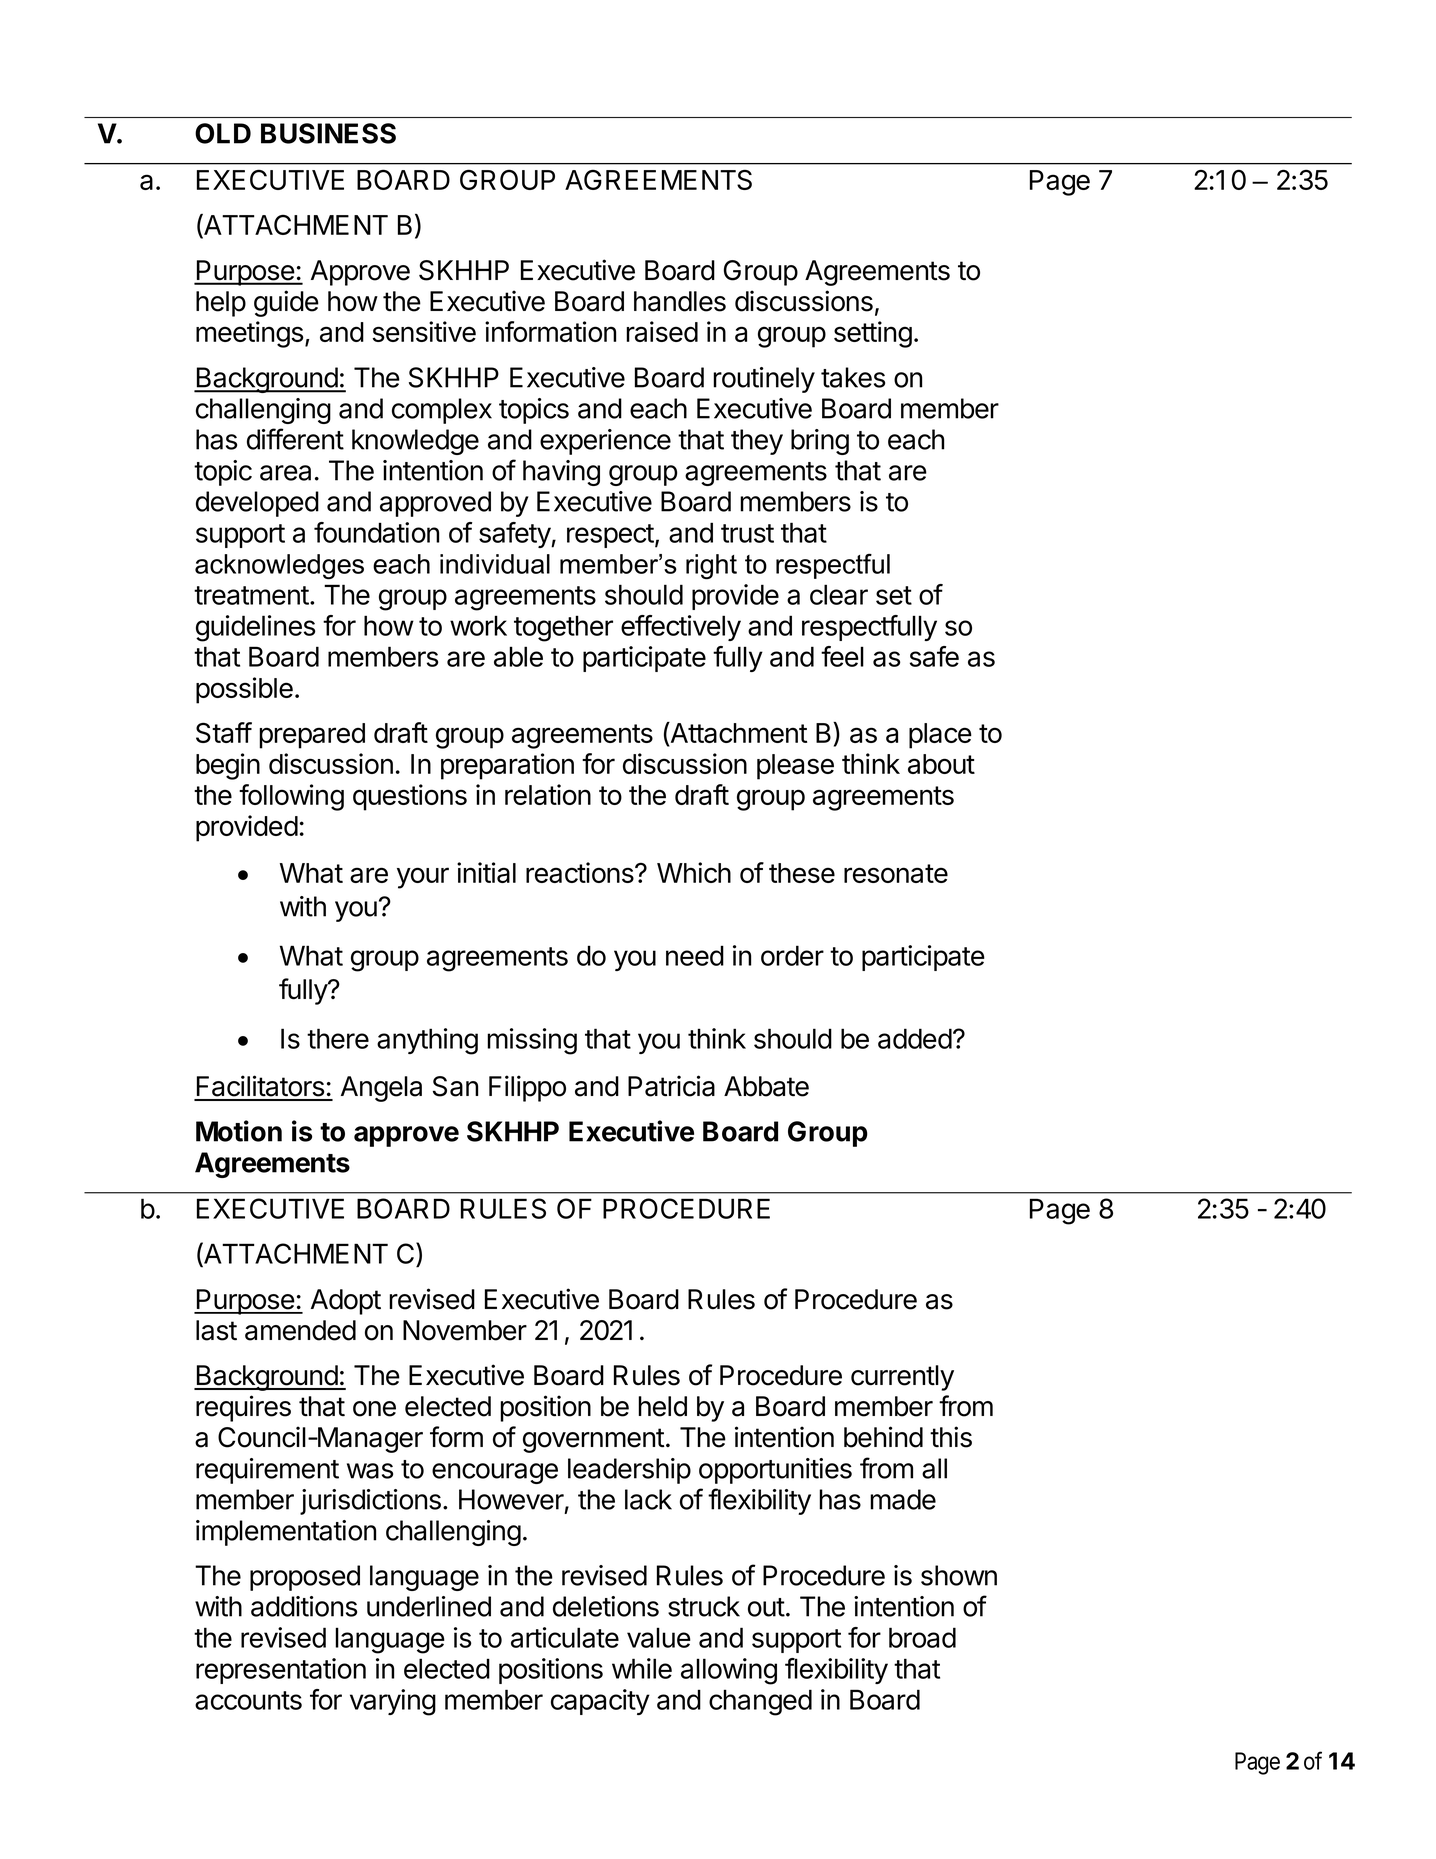 This screenshot has height=1859, width=1436. What do you see at coordinates (312, 736) in the screenshot?
I see `prepared` at bounding box center [312, 736].
